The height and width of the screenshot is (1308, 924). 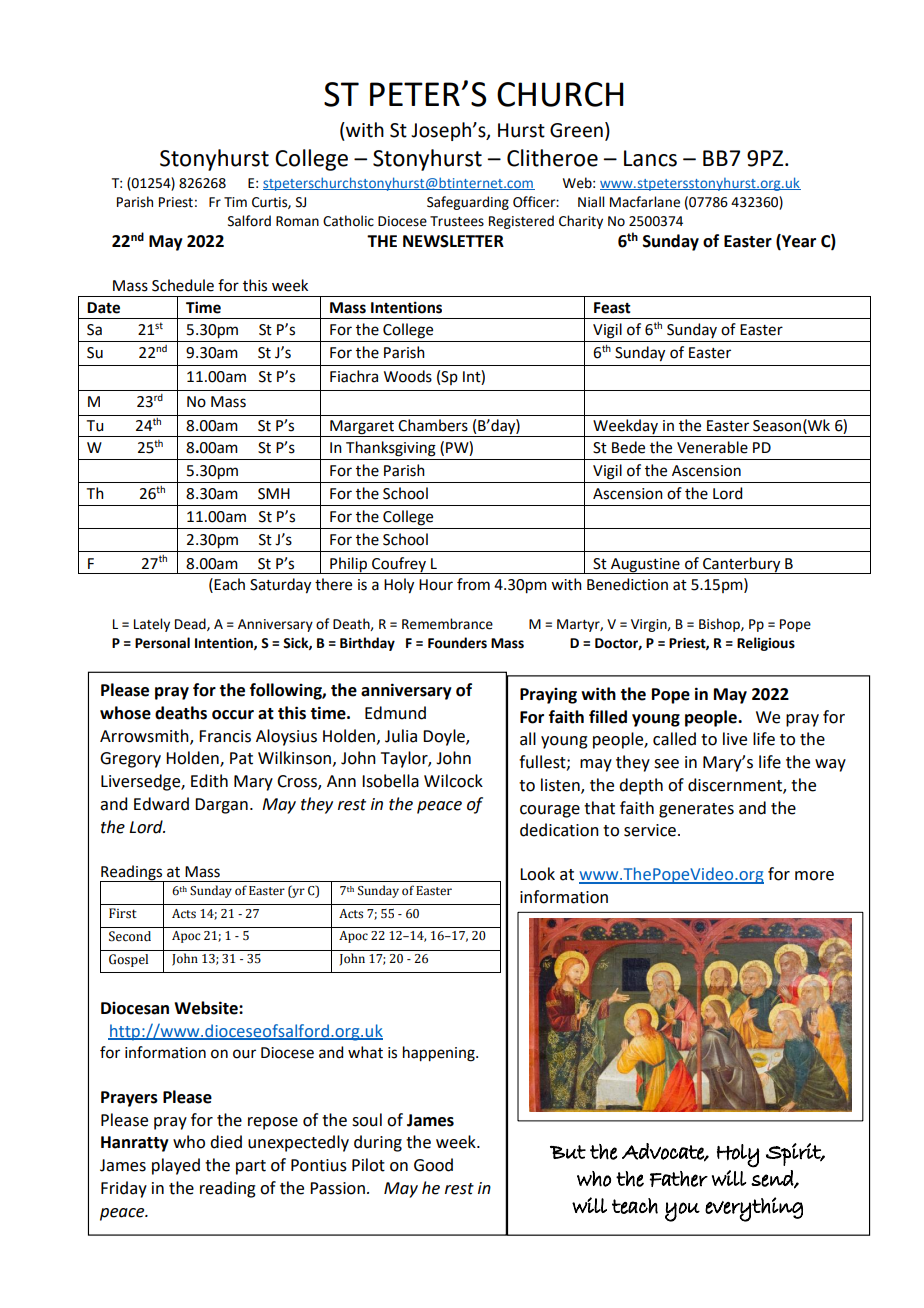 What do you see at coordinates (433, 1165) in the screenshot?
I see `Good` at bounding box center [433, 1165].
